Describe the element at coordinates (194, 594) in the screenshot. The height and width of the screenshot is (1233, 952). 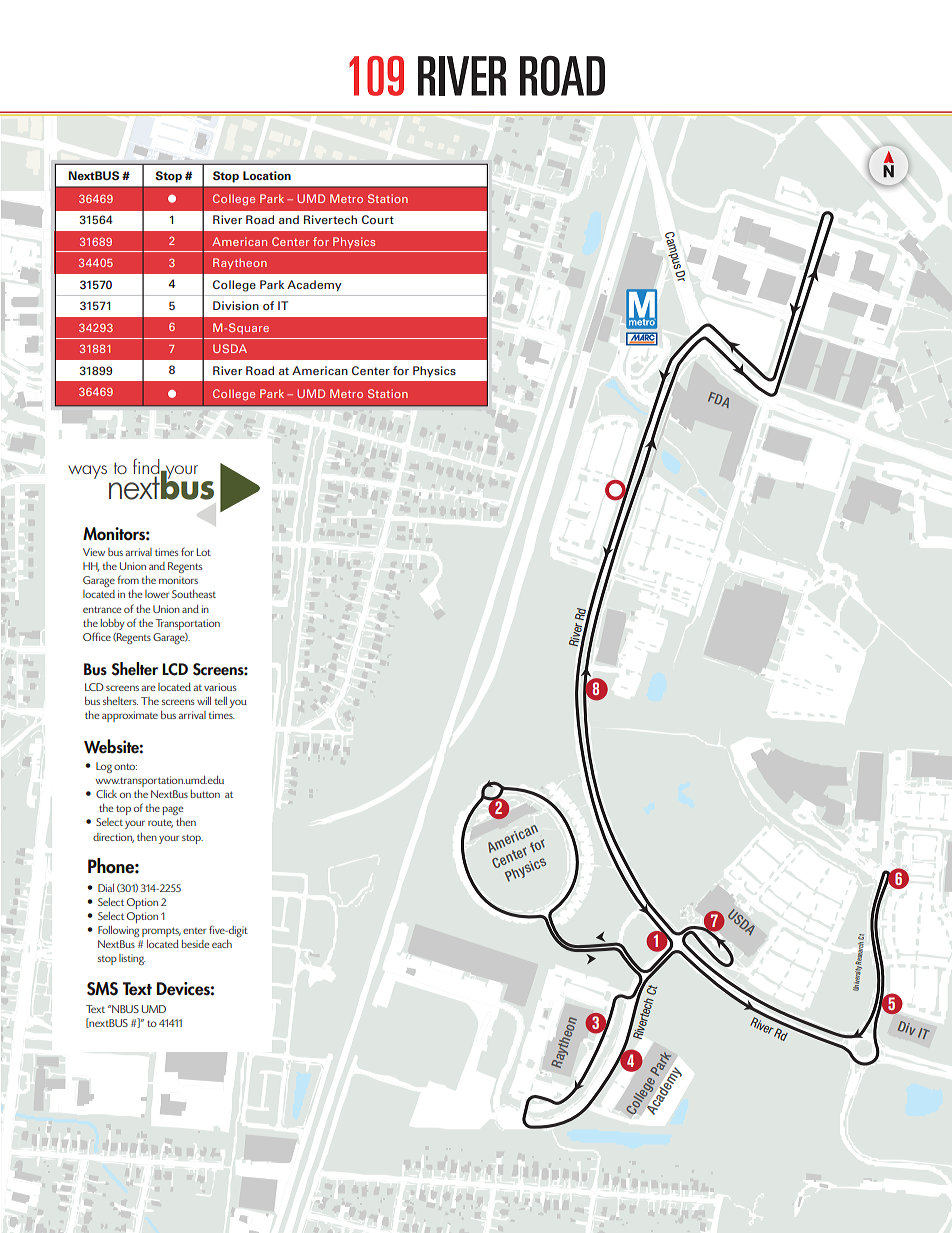
I see `Southeast` at that location.
